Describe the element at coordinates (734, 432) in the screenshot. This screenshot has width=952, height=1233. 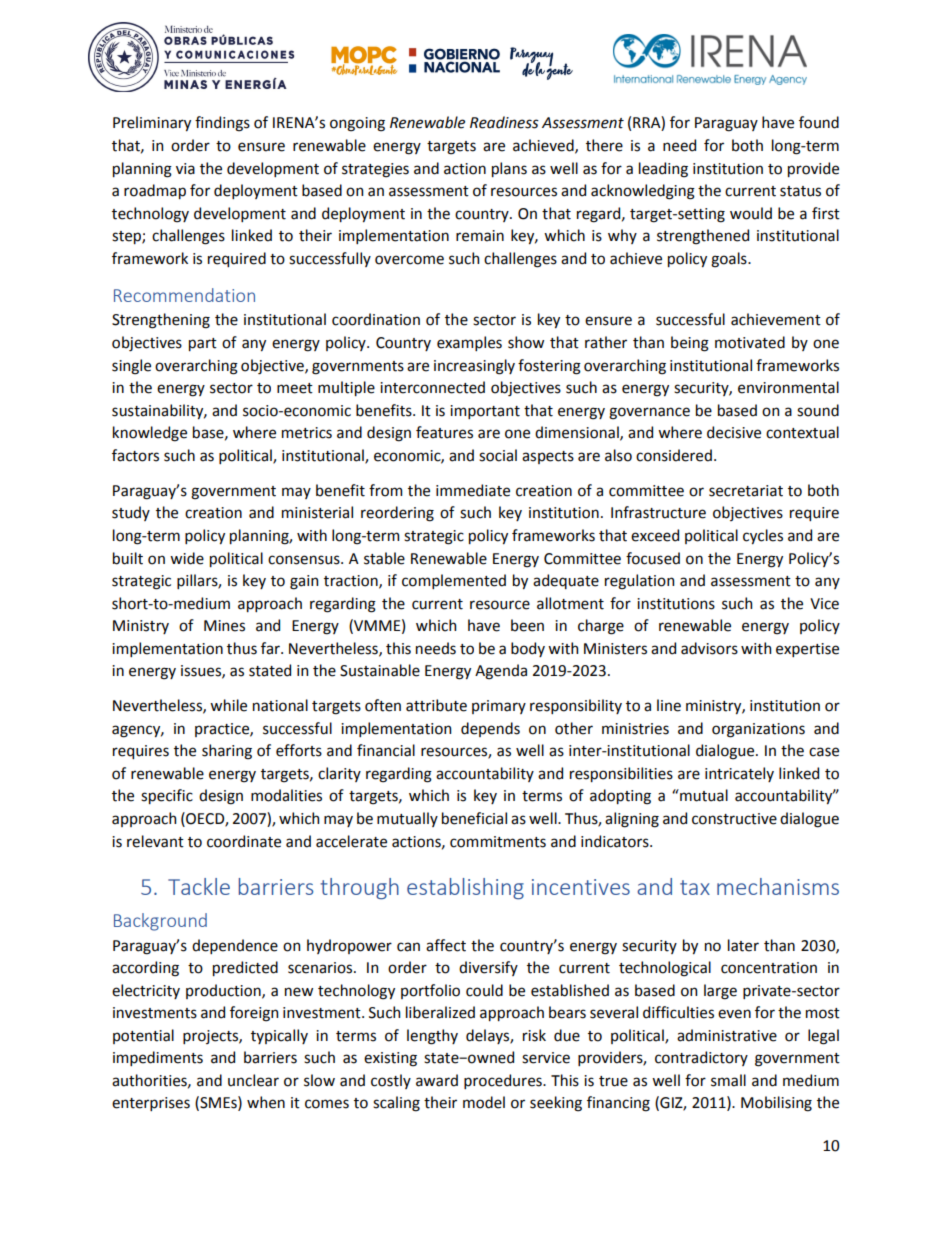
I see `decisive` at that location.
